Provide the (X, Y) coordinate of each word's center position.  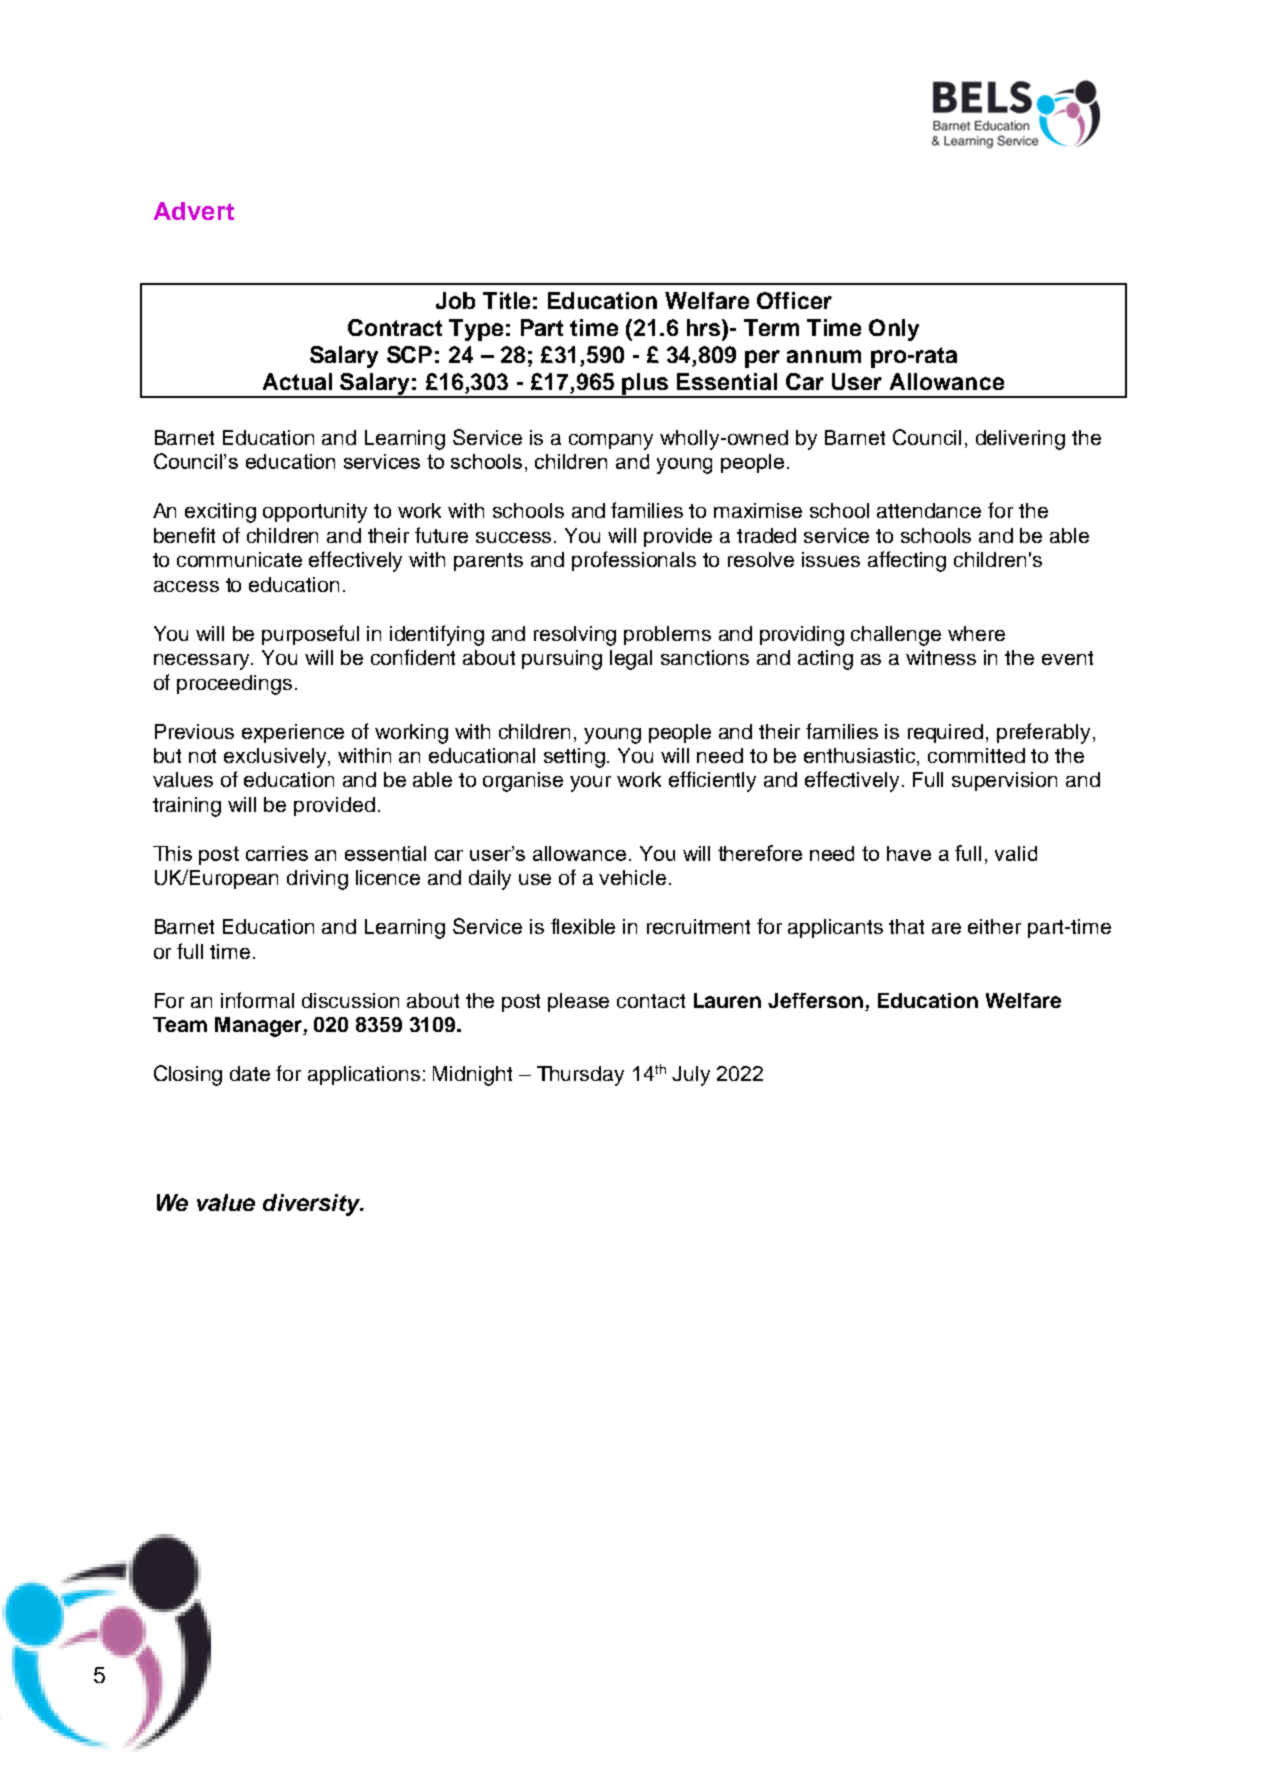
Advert (194, 211)
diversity (312, 1205)
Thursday (580, 1076)
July (691, 1076)
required (945, 733)
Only (894, 330)
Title (506, 300)
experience (293, 733)
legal (631, 660)
